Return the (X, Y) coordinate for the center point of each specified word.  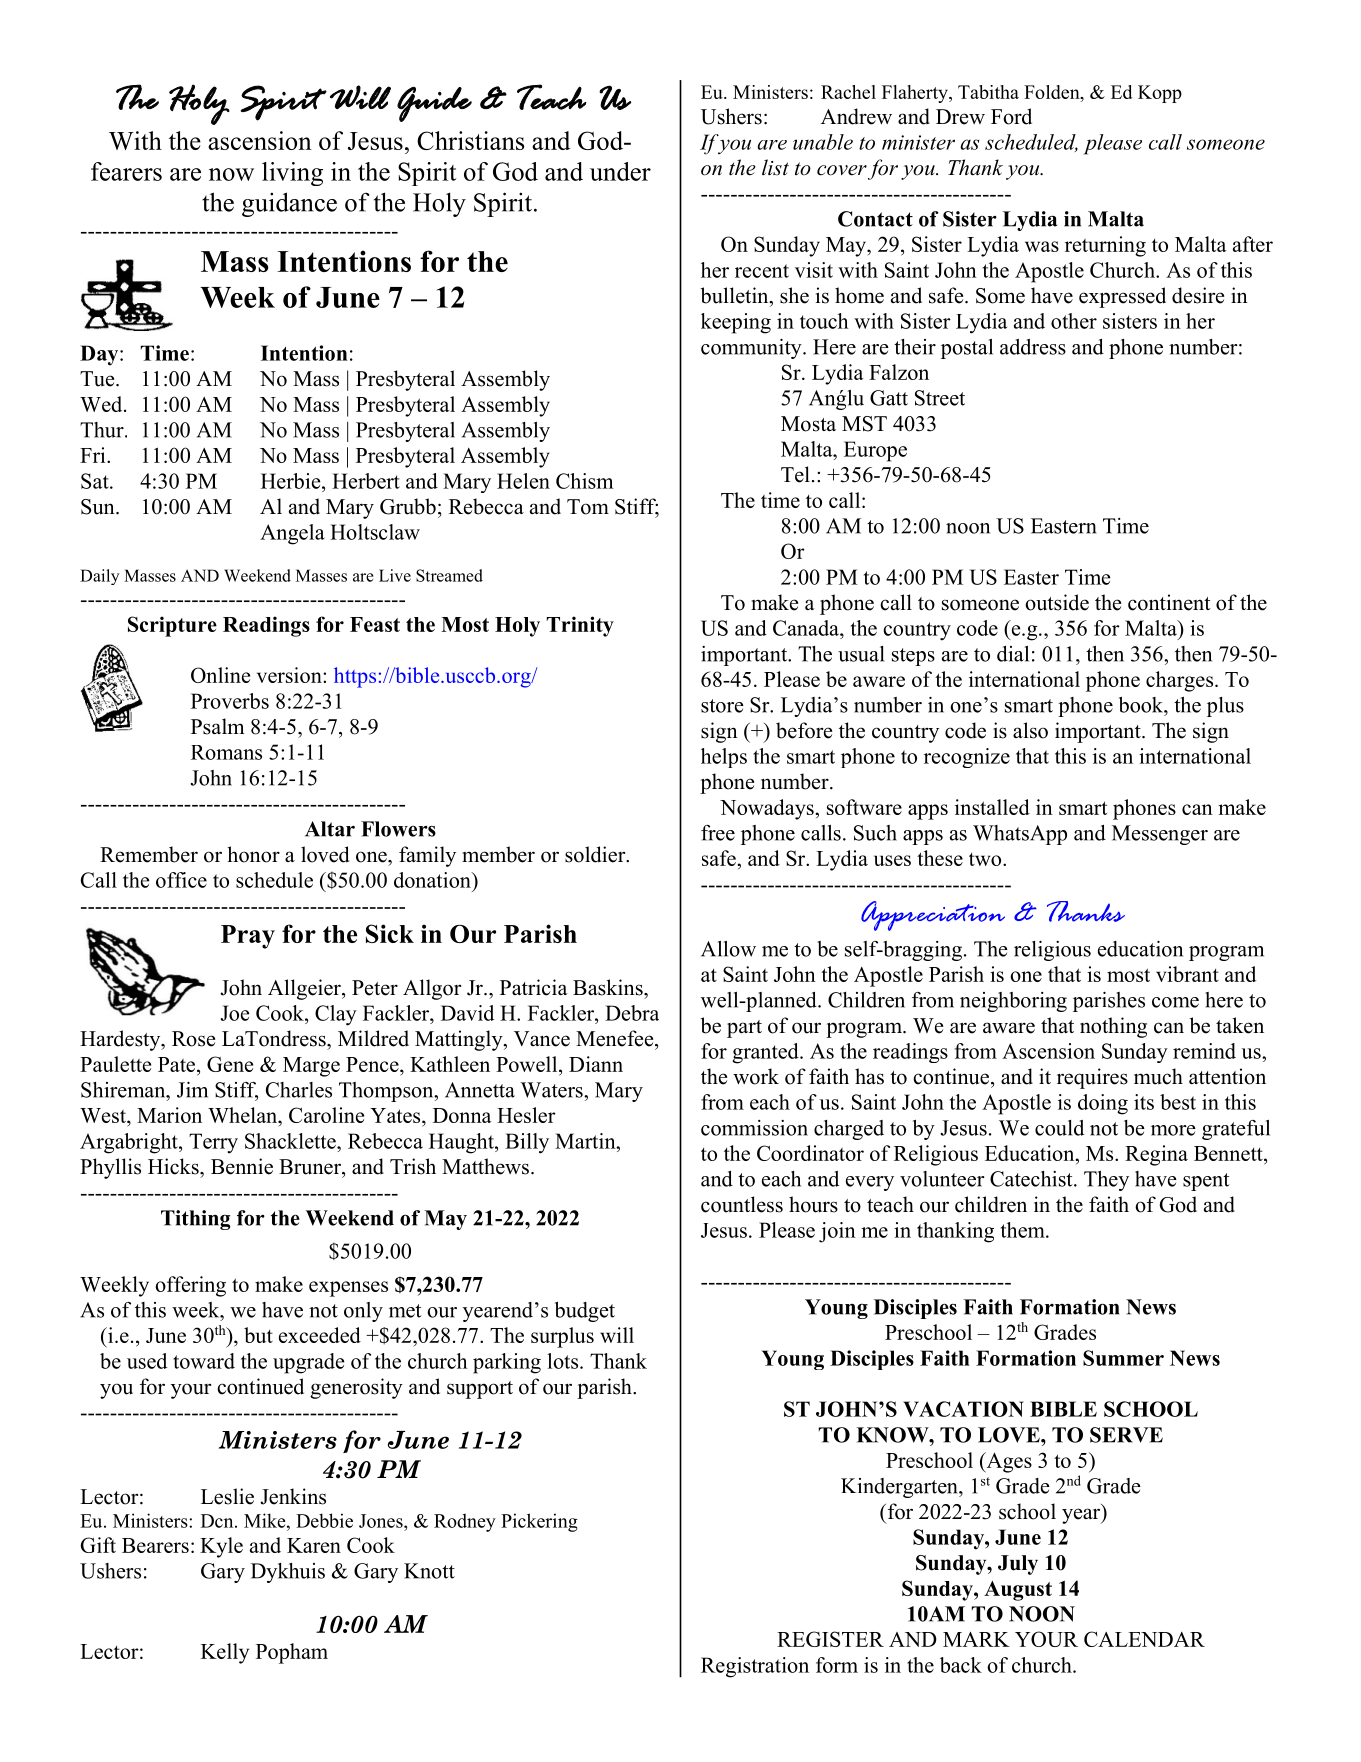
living (292, 174)
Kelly (225, 1653)
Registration (755, 1667)
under (620, 171)
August (1018, 1591)
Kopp (1160, 94)
